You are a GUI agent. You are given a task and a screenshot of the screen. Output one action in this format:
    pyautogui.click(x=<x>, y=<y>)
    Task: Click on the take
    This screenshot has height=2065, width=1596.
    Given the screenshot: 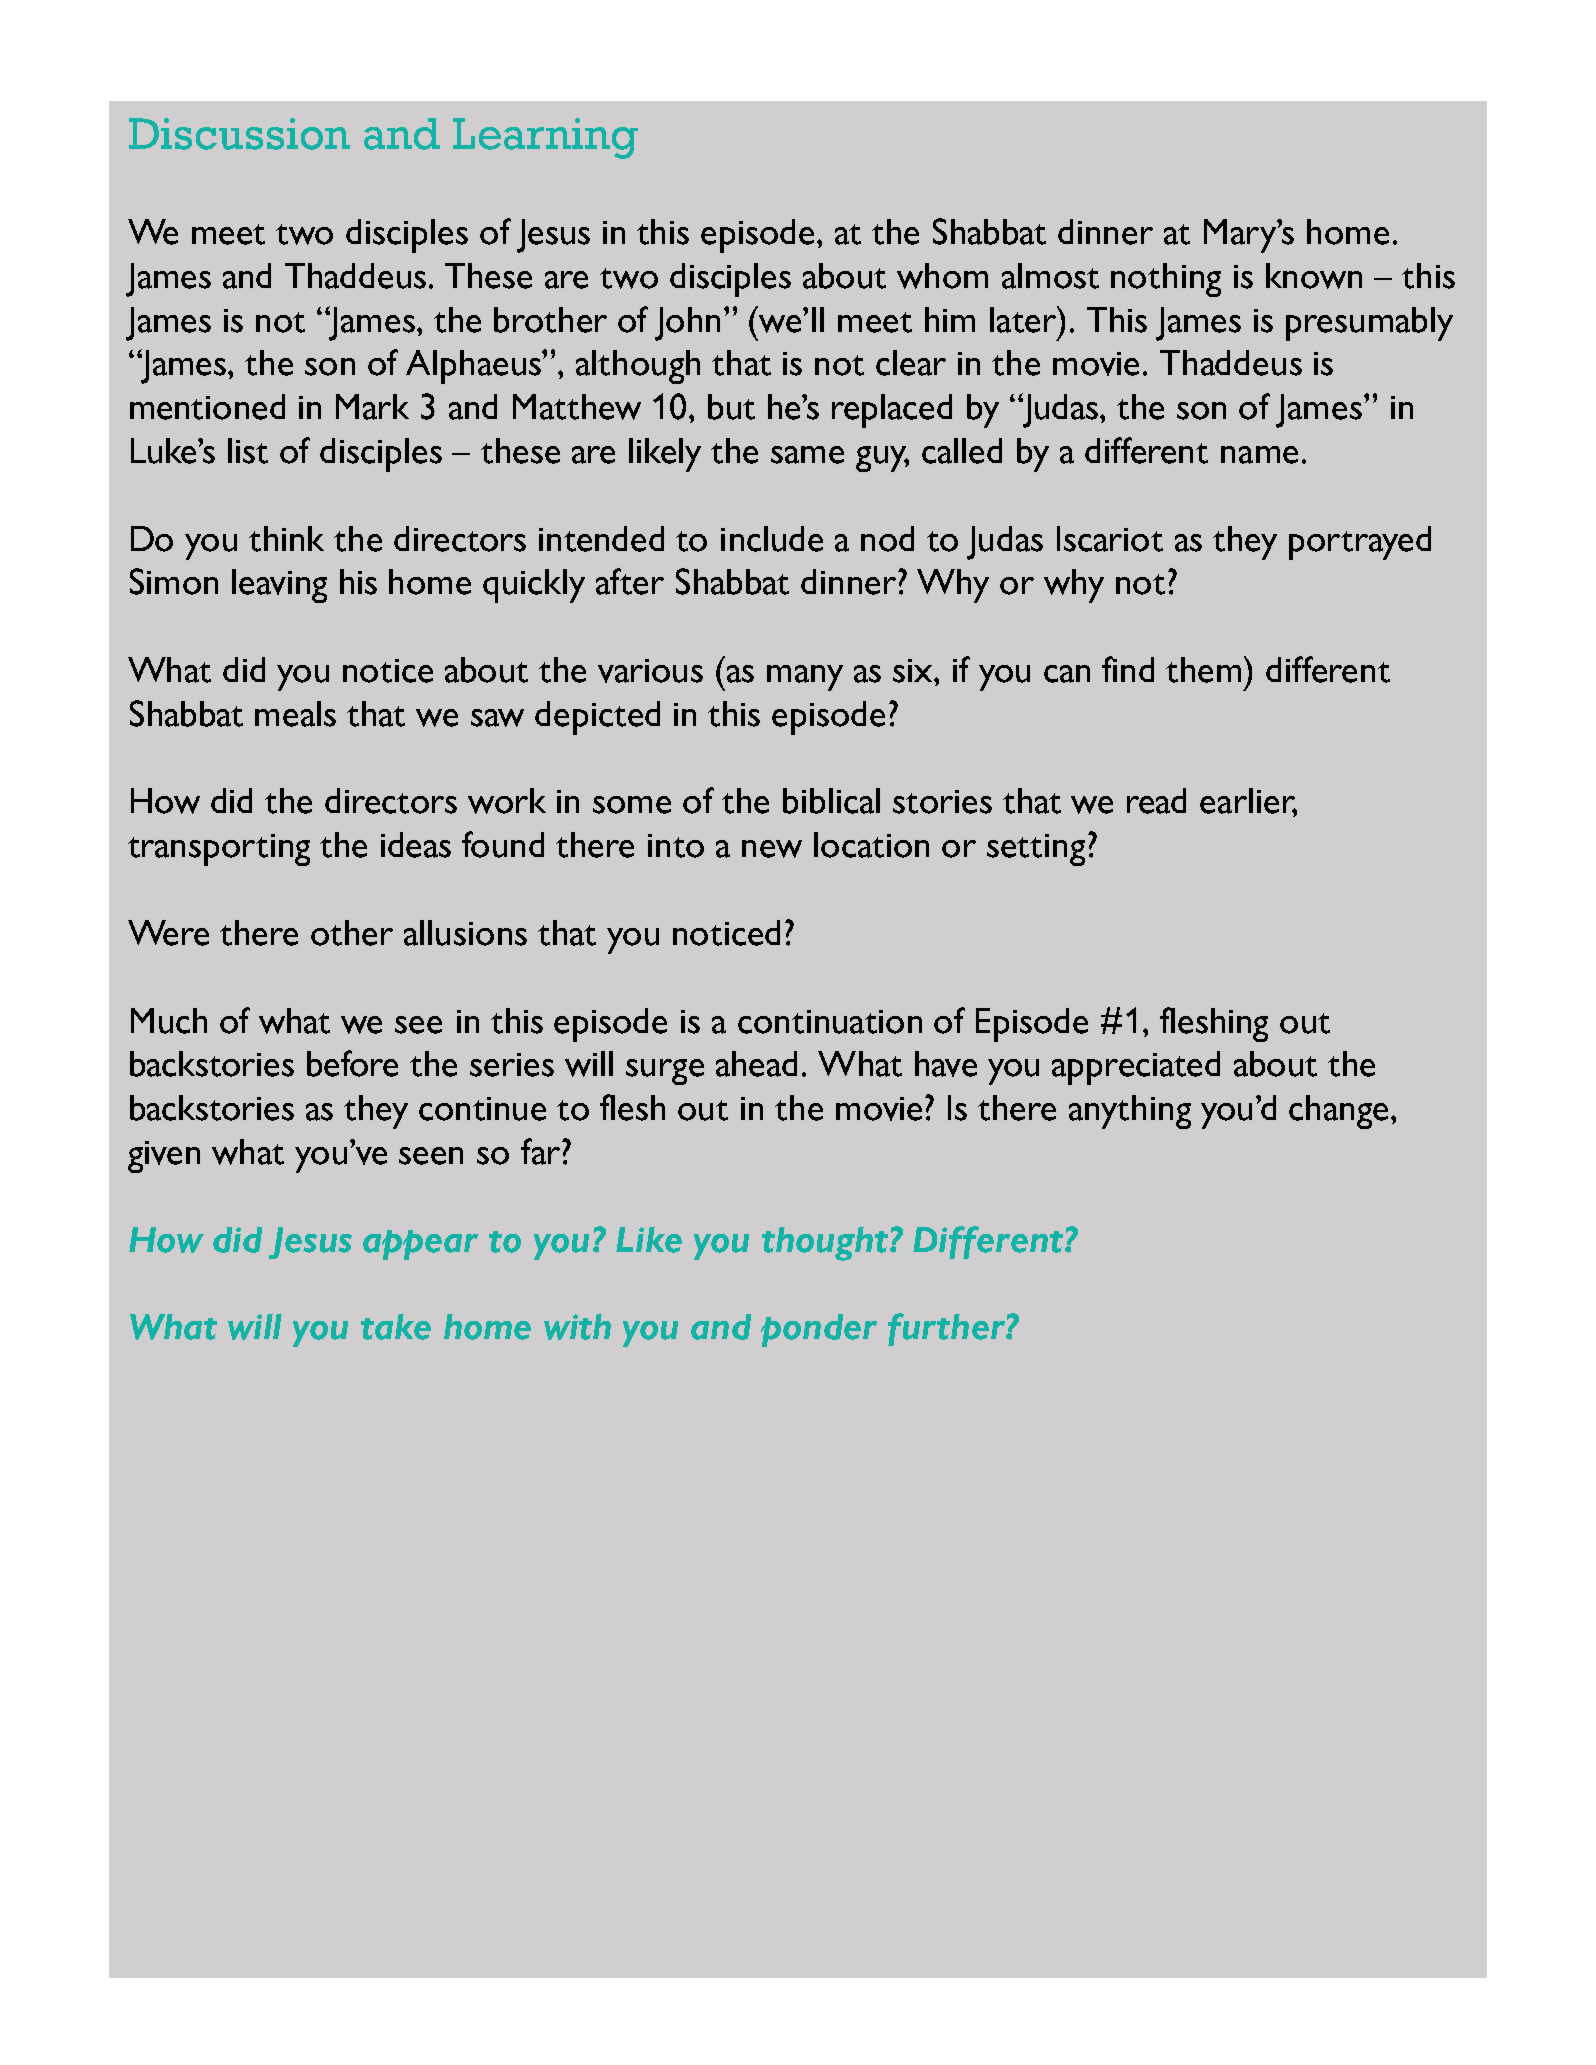 What is the action you would take?
    pyautogui.click(x=396, y=1327)
